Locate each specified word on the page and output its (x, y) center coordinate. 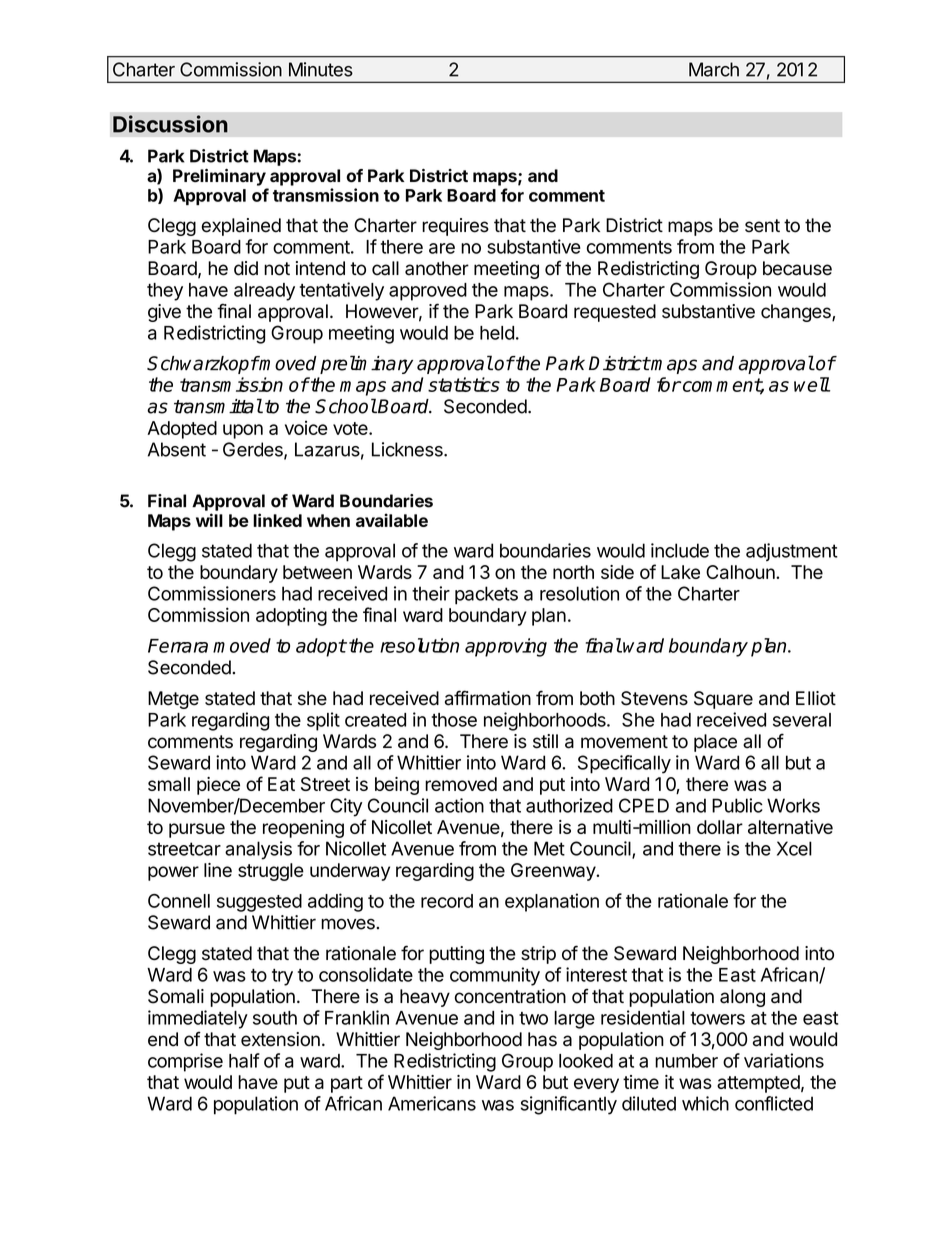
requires (455, 227)
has (542, 1039)
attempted (758, 1084)
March (714, 69)
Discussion (170, 124)
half (244, 1060)
